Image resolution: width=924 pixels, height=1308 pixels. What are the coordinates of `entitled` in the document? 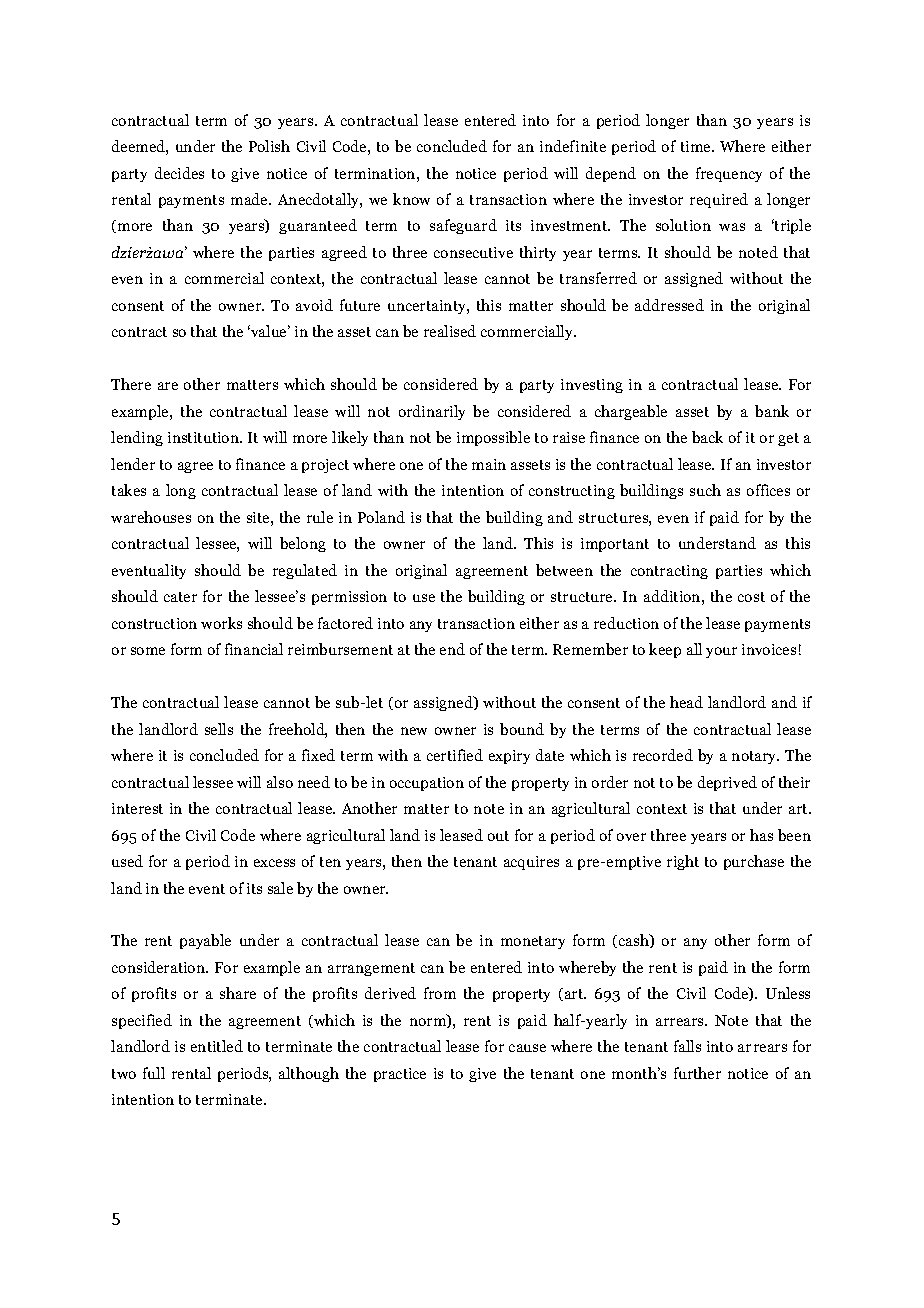 It's located at (217, 1046).
